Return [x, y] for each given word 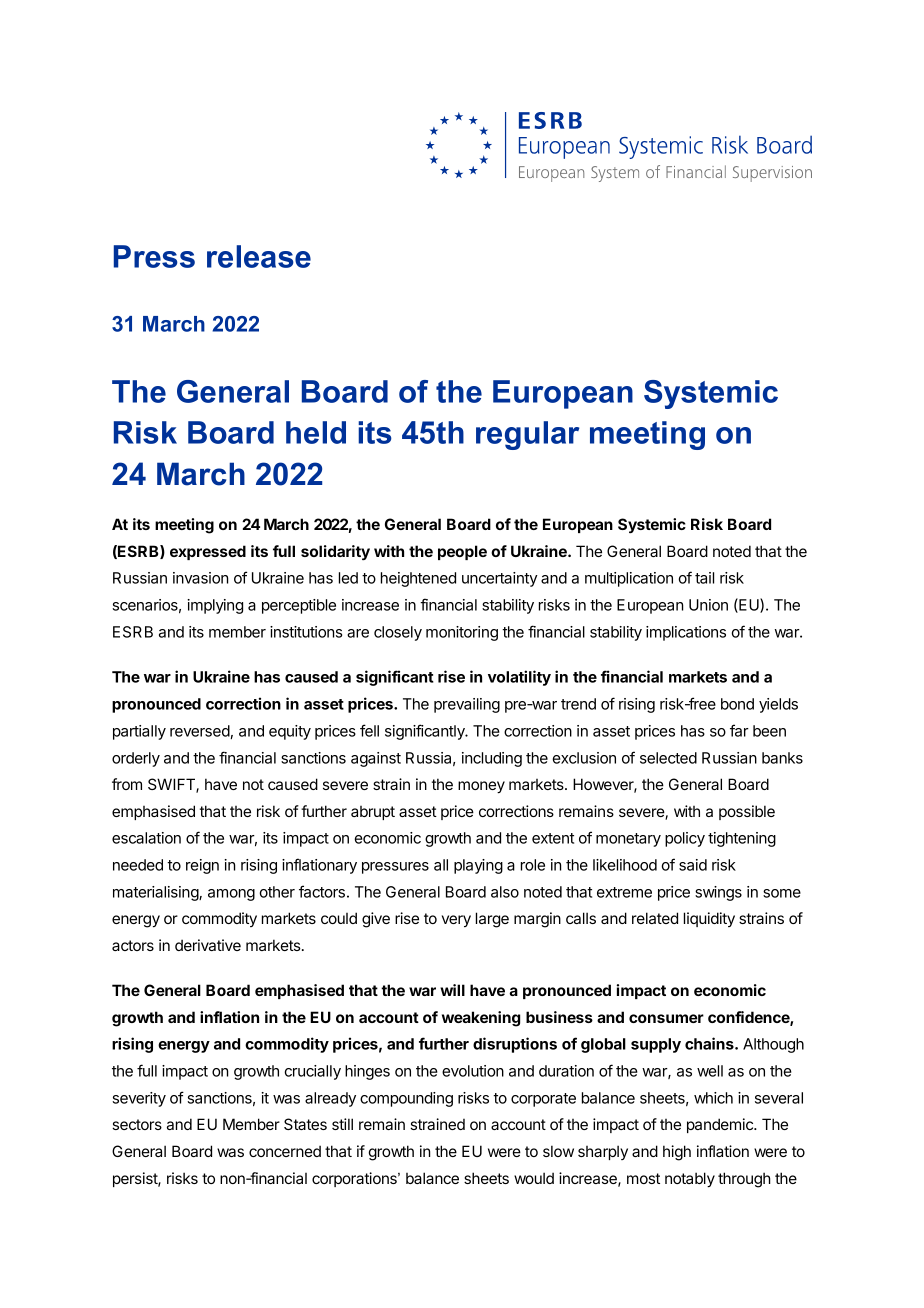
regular [527, 435]
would [534, 1178]
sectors [137, 1124]
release [259, 256]
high [677, 1153]
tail [704, 578]
